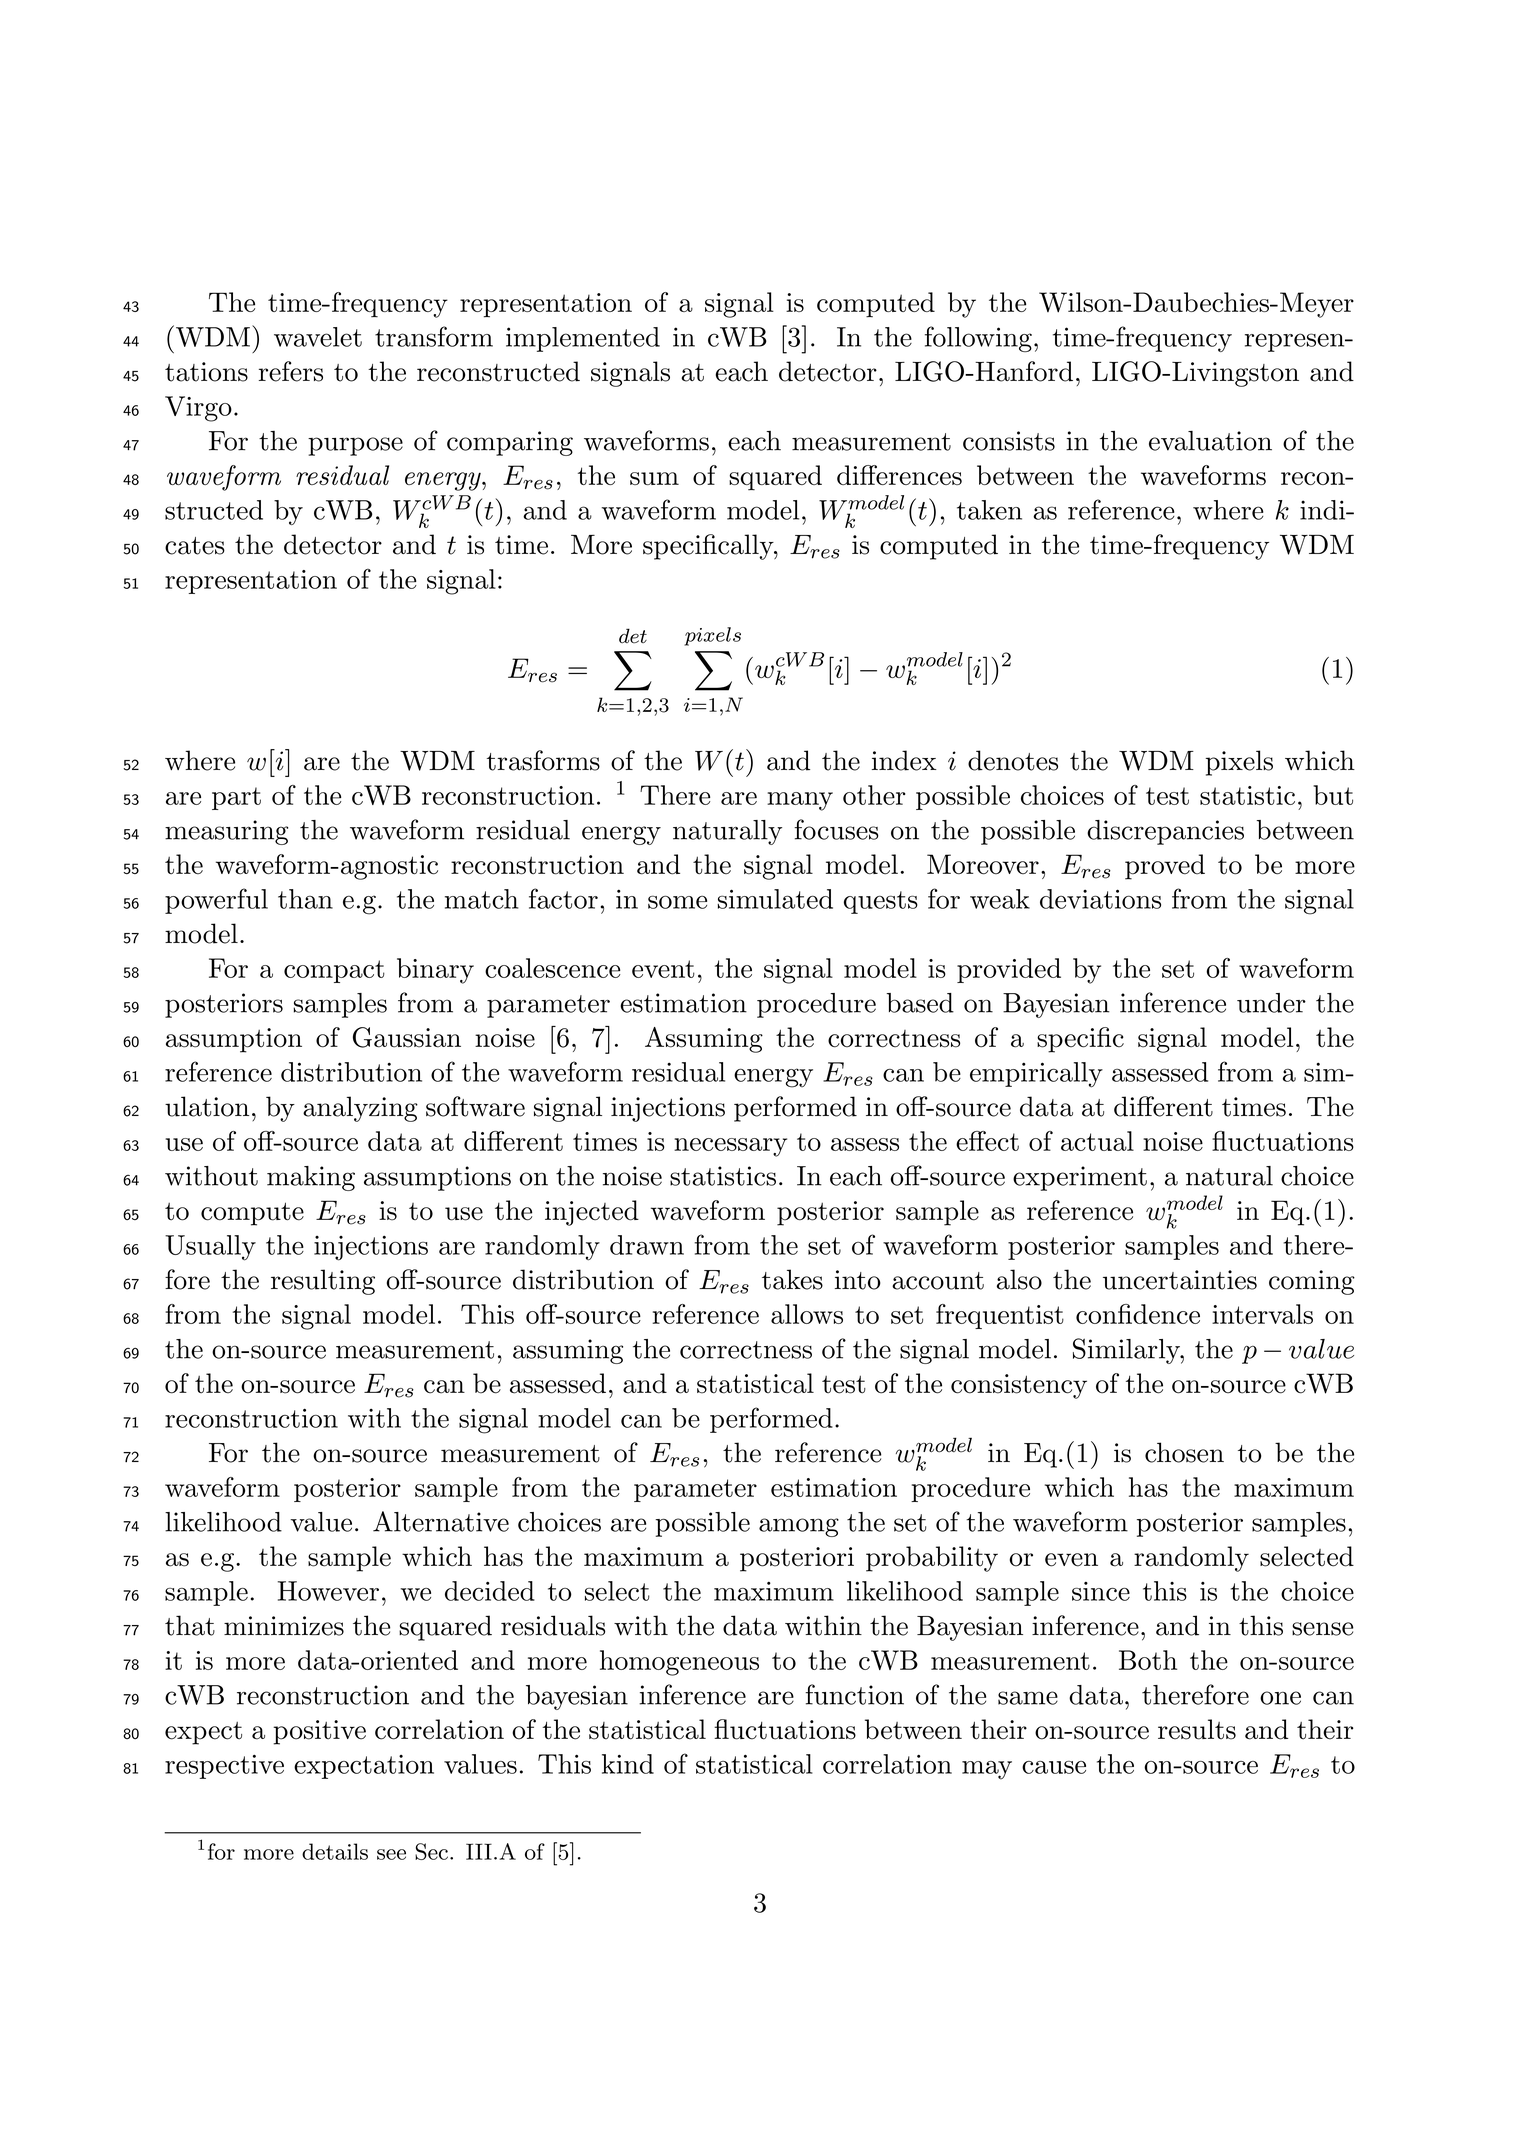 Image resolution: width=1520 pixels, height=2150 pixels. What do you see at coordinates (291, 371) in the screenshot?
I see `refers` at bounding box center [291, 371].
